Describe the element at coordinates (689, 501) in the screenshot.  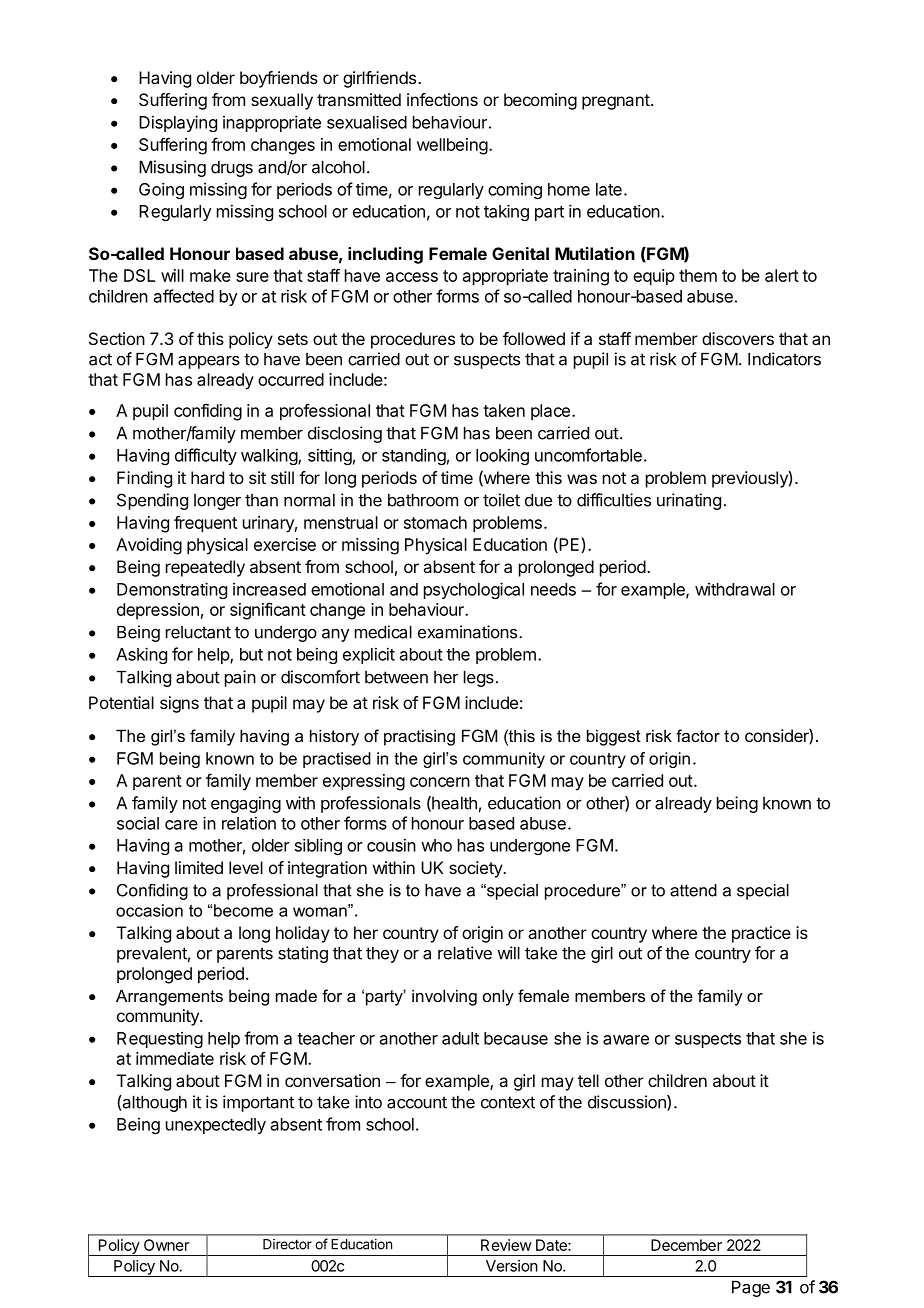
I see `urinating` at that location.
